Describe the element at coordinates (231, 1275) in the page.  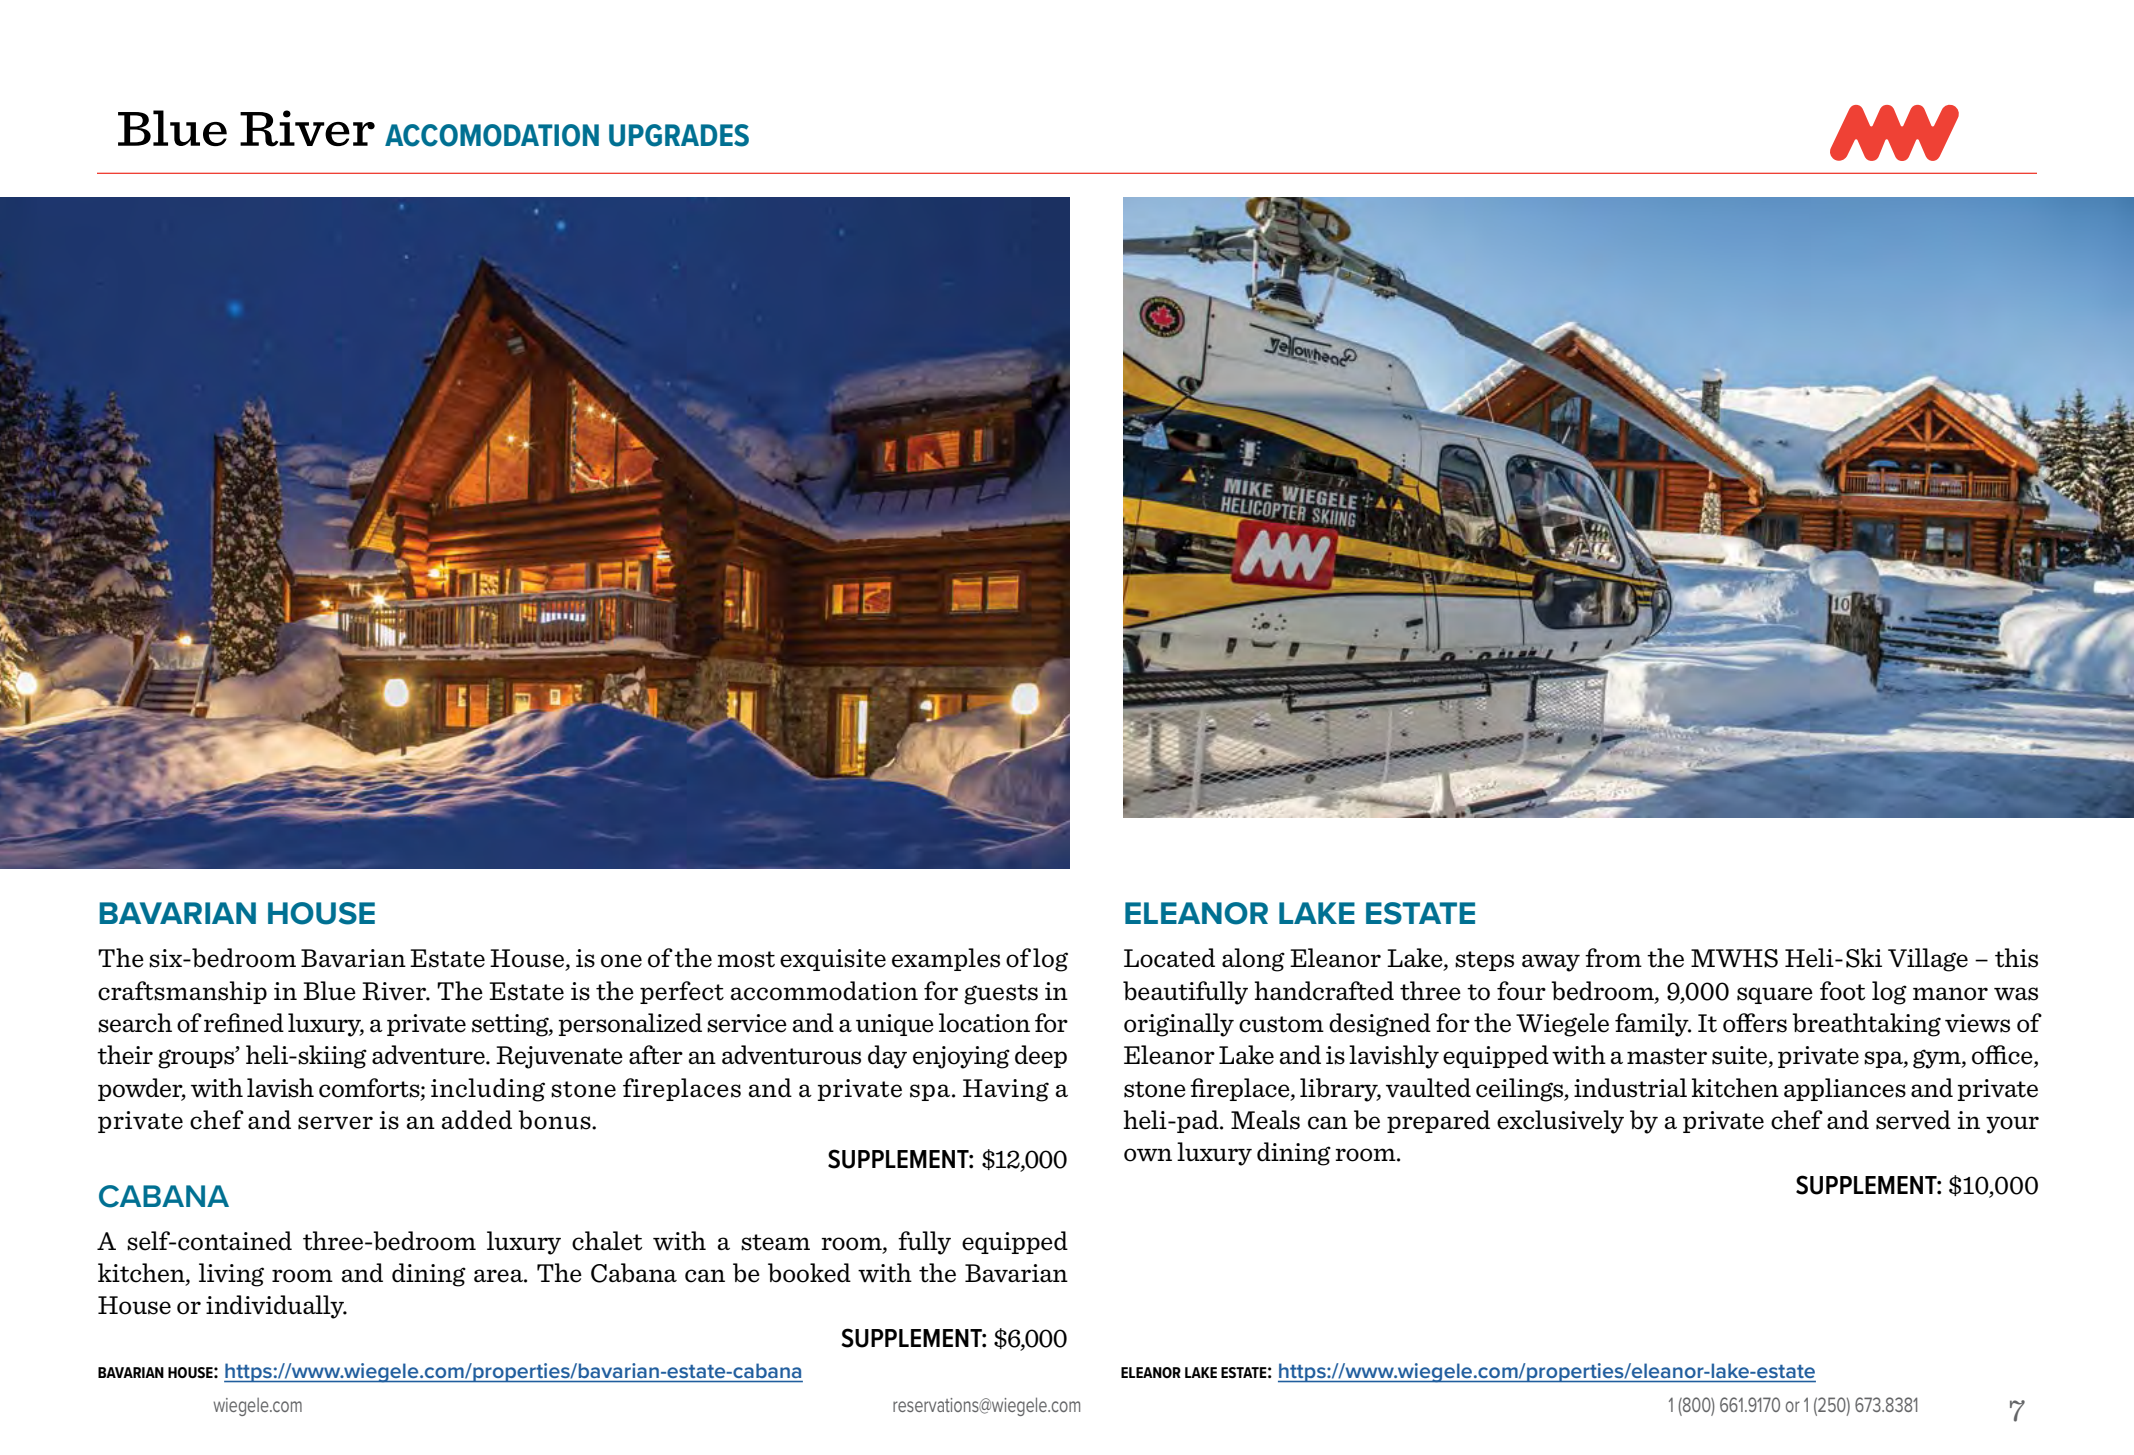
I see `living` at that location.
